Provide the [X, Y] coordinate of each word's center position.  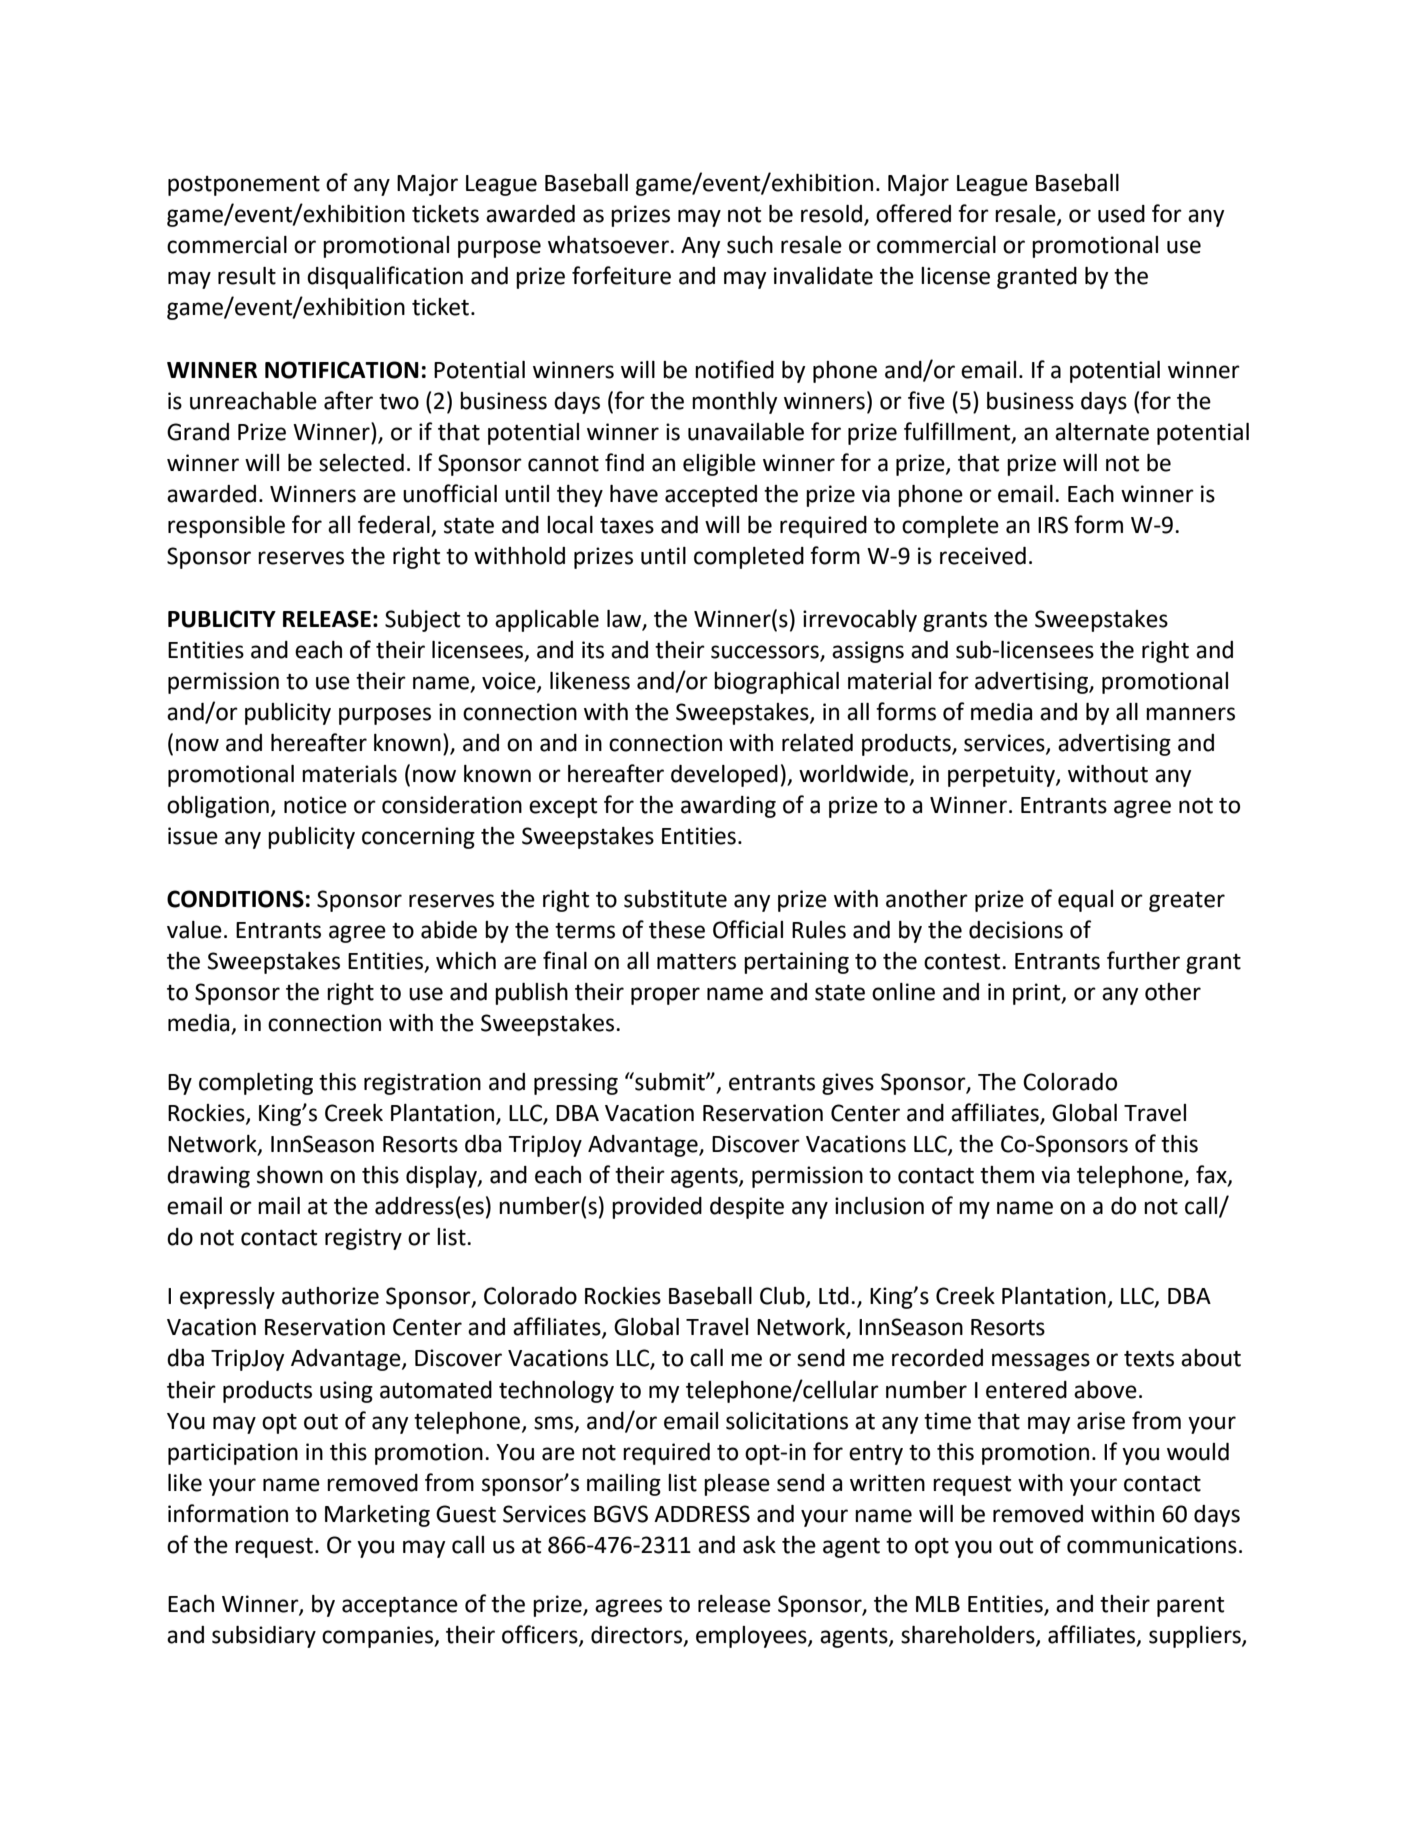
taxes [627, 526]
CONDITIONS [235, 899]
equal [1085, 901]
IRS [1053, 525]
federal [395, 525]
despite [747, 1208]
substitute [675, 899]
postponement [244, 186]
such [750, 245]
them [1007, 1175]
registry [363, 1239]
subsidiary [264, 1637]
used [1121, 214]
